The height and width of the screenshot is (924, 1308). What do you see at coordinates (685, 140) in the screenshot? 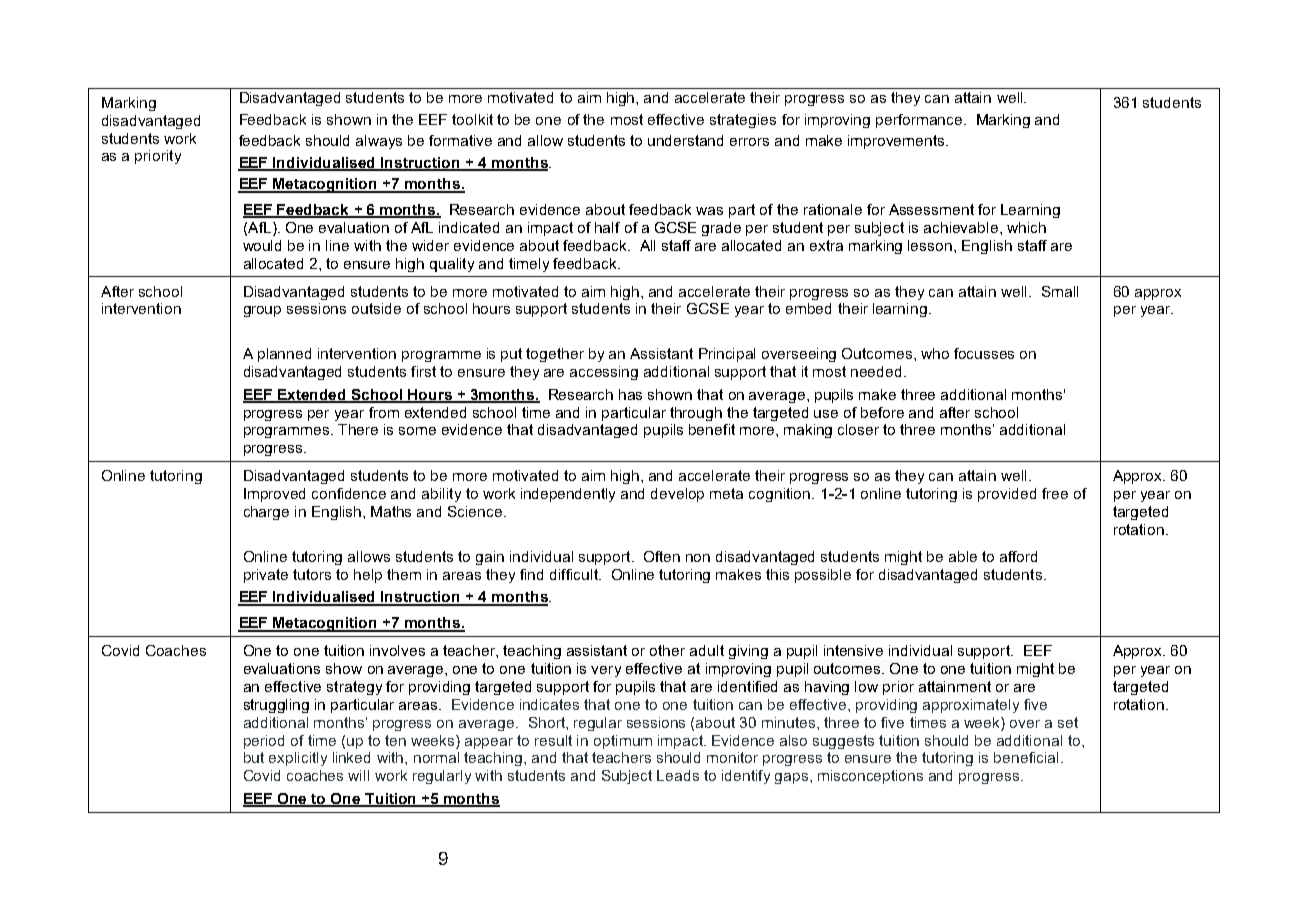
I see `understand` at bounding box center [685, 140].
